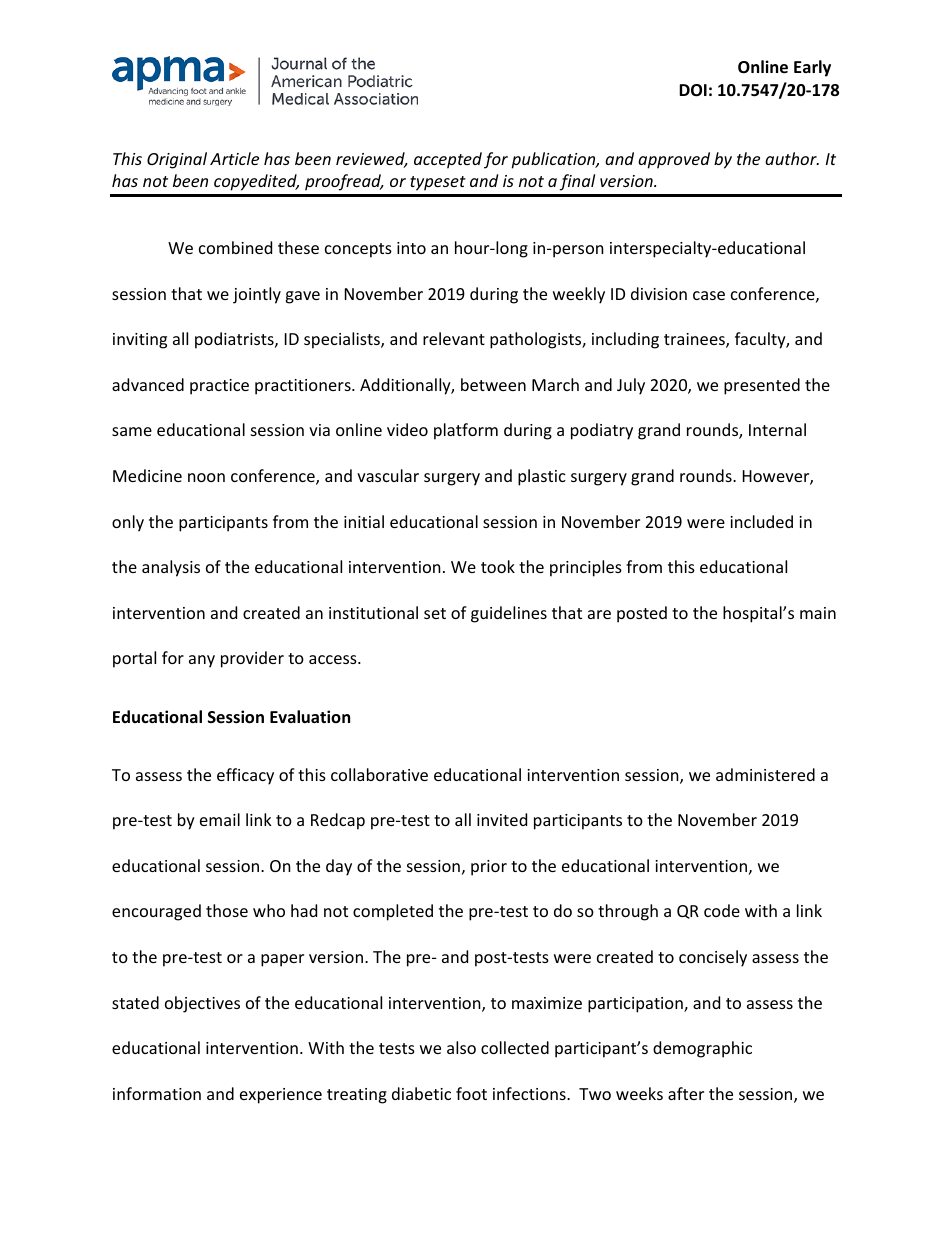 This page has width=952, height=1233. I want to click on included, so click(761, 521).
